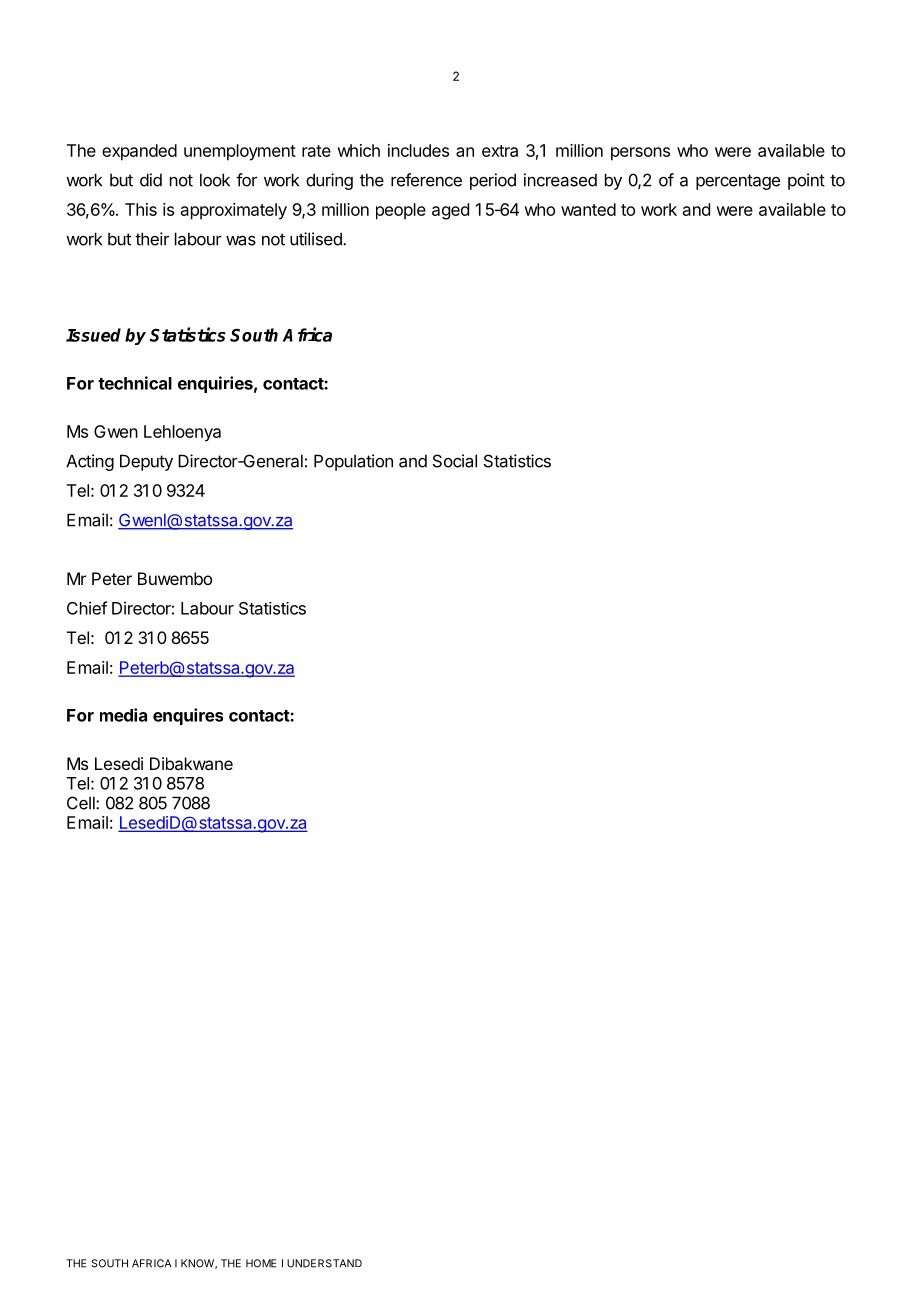  Describe the element at coordinates (146, 462) in the screenshot. I see `Deputy` at that location.
